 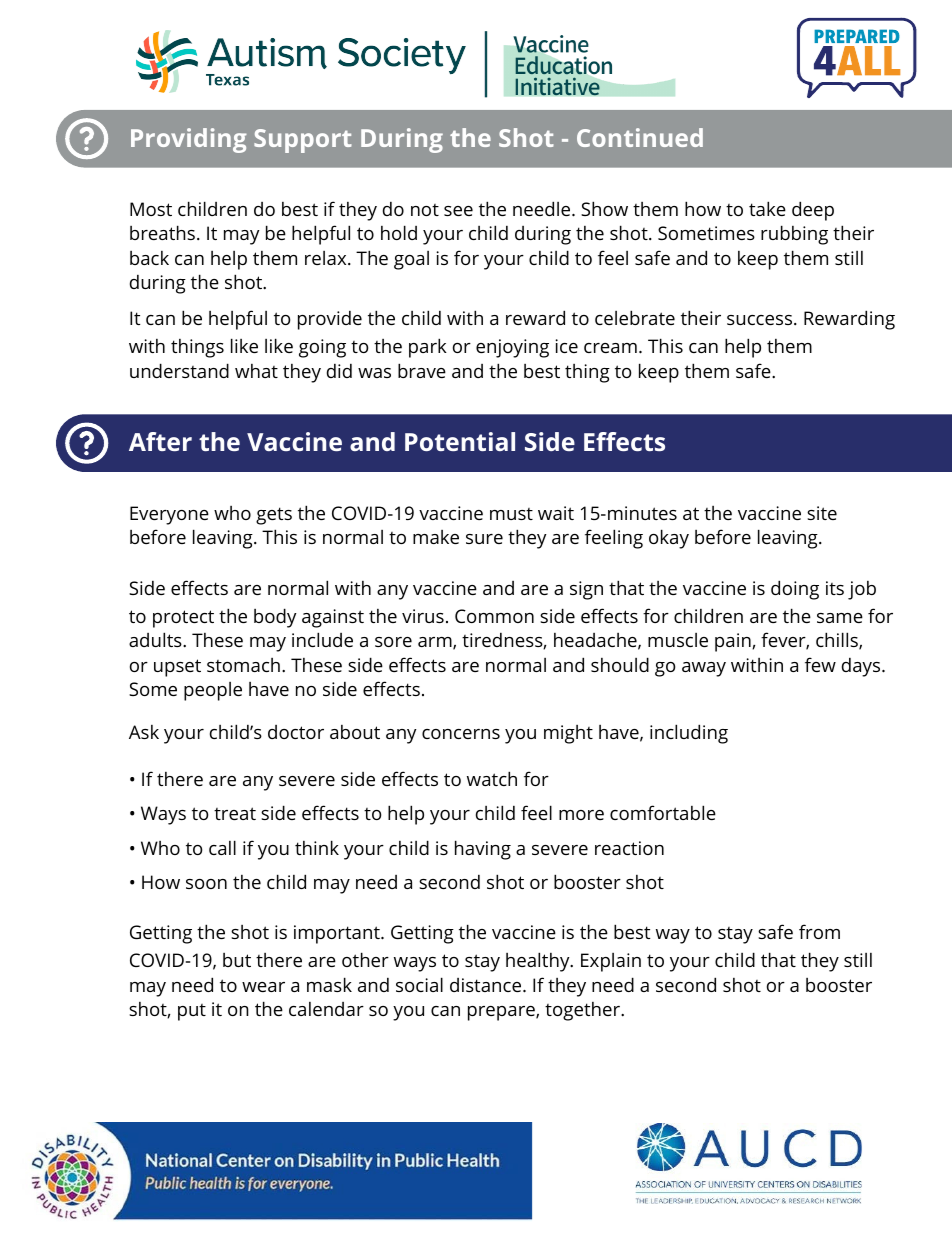 What do you see at coordinates (795, 590) in the screenshot?
I see `doing` at bounding box center [795, 590].
